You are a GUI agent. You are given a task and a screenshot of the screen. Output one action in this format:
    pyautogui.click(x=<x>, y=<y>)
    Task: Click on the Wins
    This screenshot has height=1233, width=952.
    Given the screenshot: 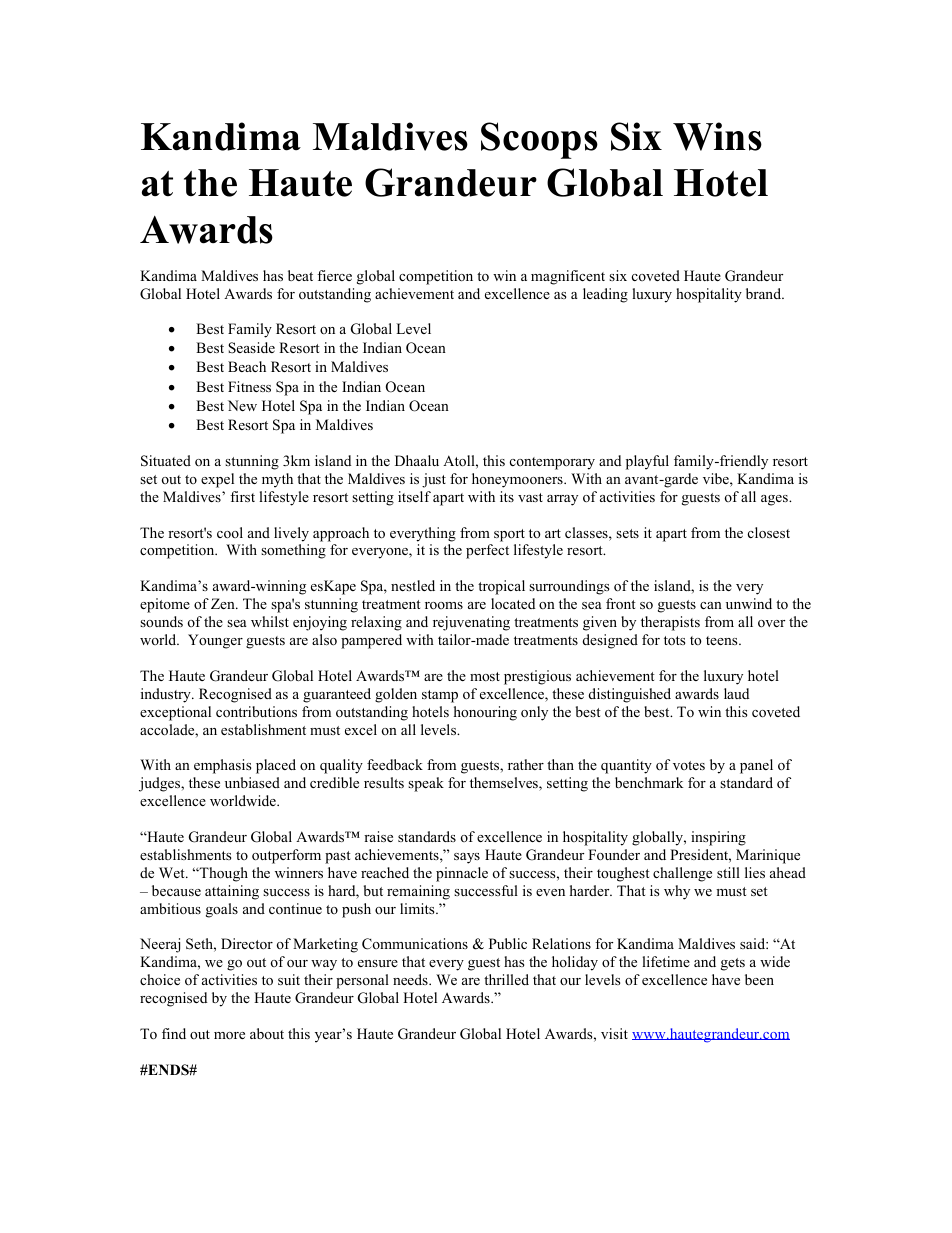 What is the action you would take?
    pyautogui.click(x=717, y=136)
